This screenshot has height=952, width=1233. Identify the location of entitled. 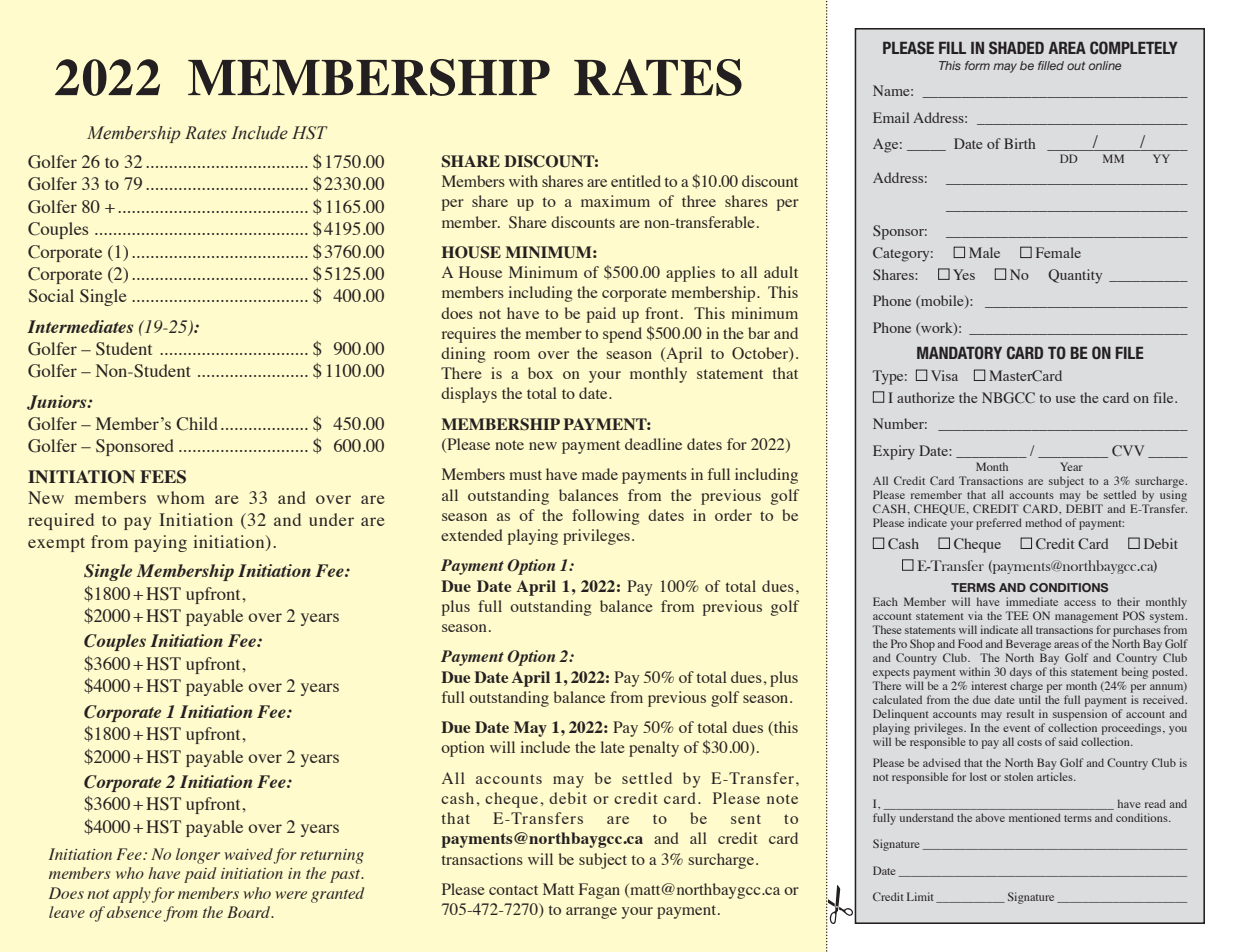
(636, 181).
